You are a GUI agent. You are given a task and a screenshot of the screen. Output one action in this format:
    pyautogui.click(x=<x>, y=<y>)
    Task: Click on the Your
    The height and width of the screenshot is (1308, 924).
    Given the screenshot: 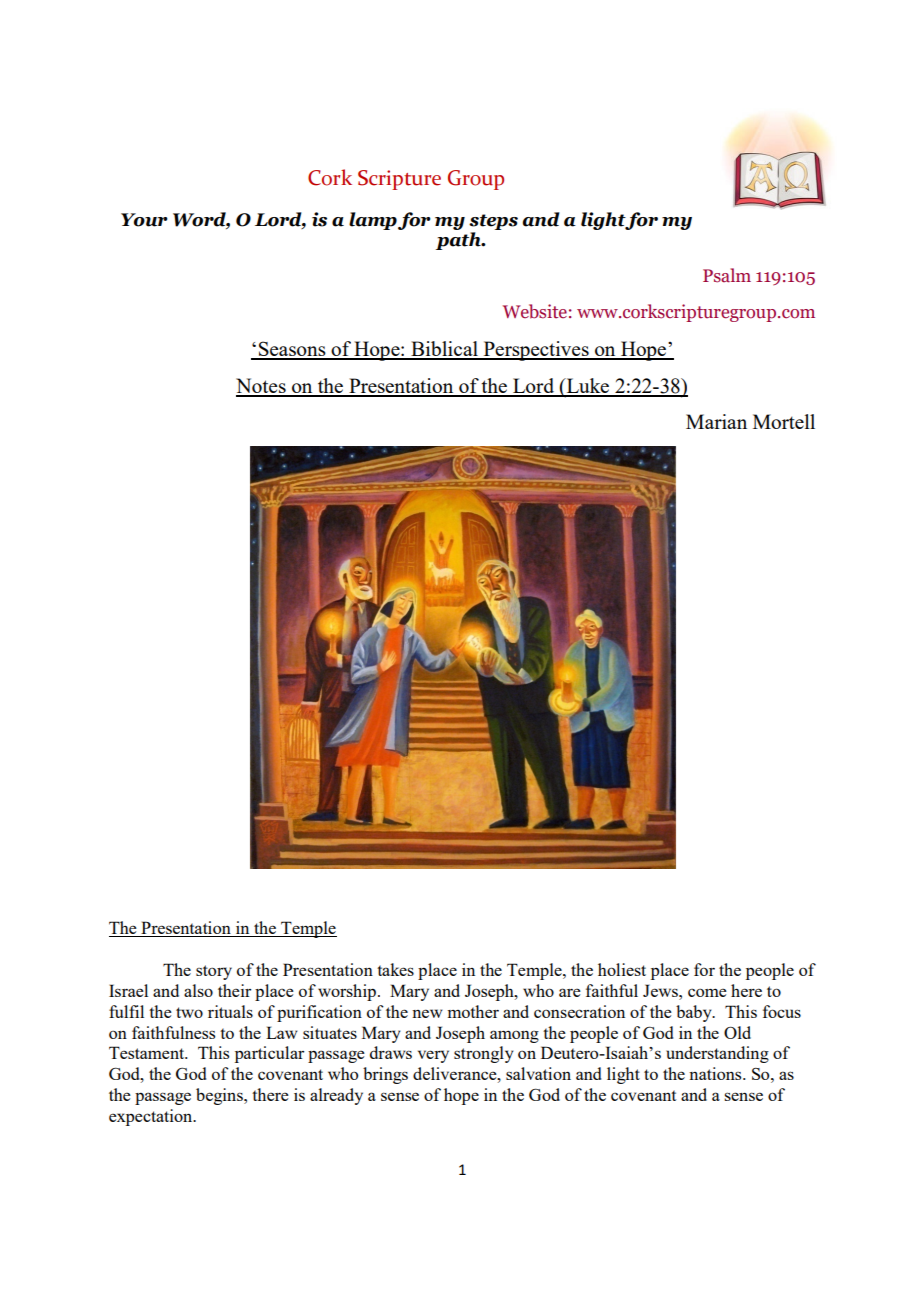 What is the action you would take?
    pyautogui.click(x=144, y=220)
